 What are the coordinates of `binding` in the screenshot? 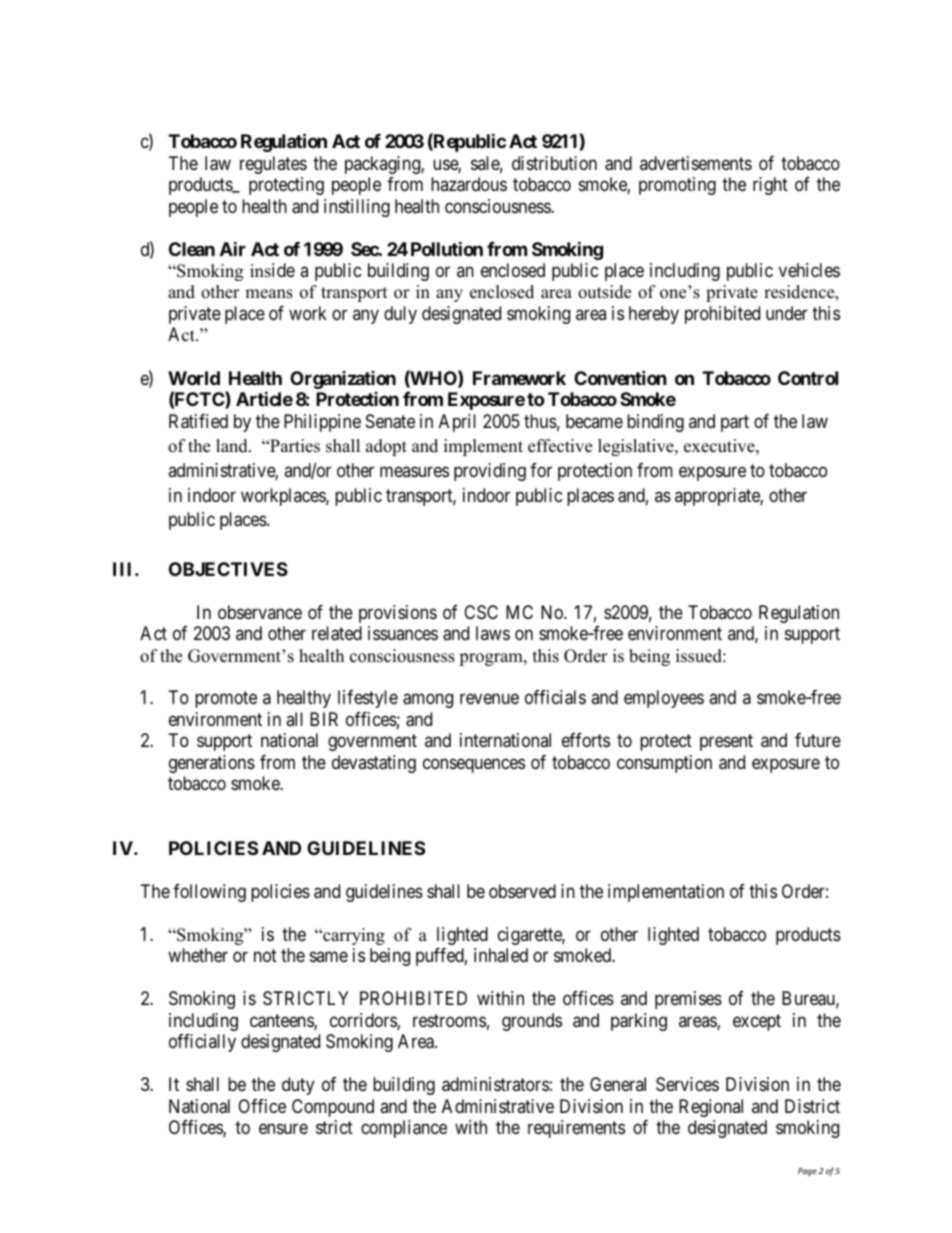 It's located at (655, 423).
